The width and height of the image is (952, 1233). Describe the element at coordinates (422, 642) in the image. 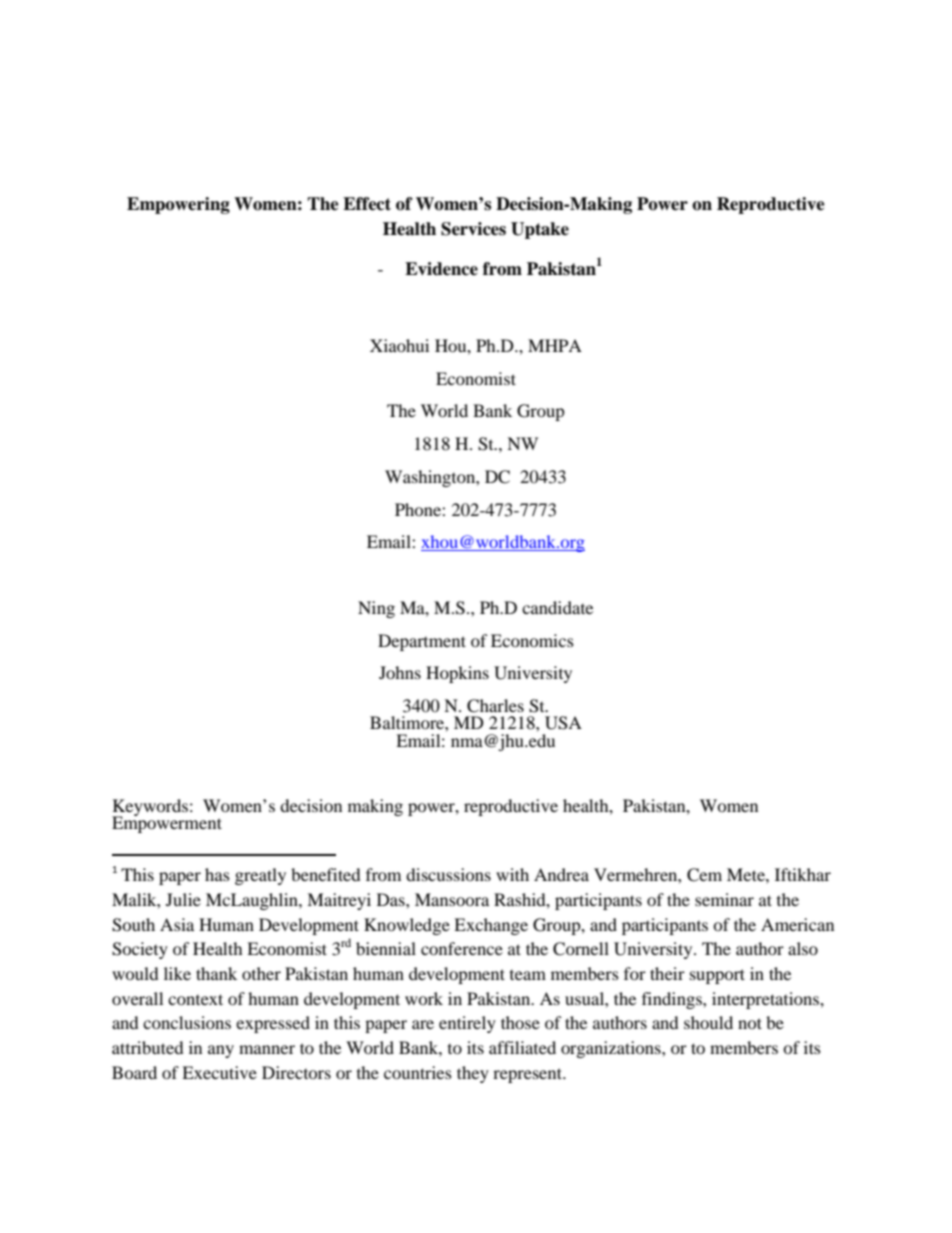

I see `Department` at that location.
